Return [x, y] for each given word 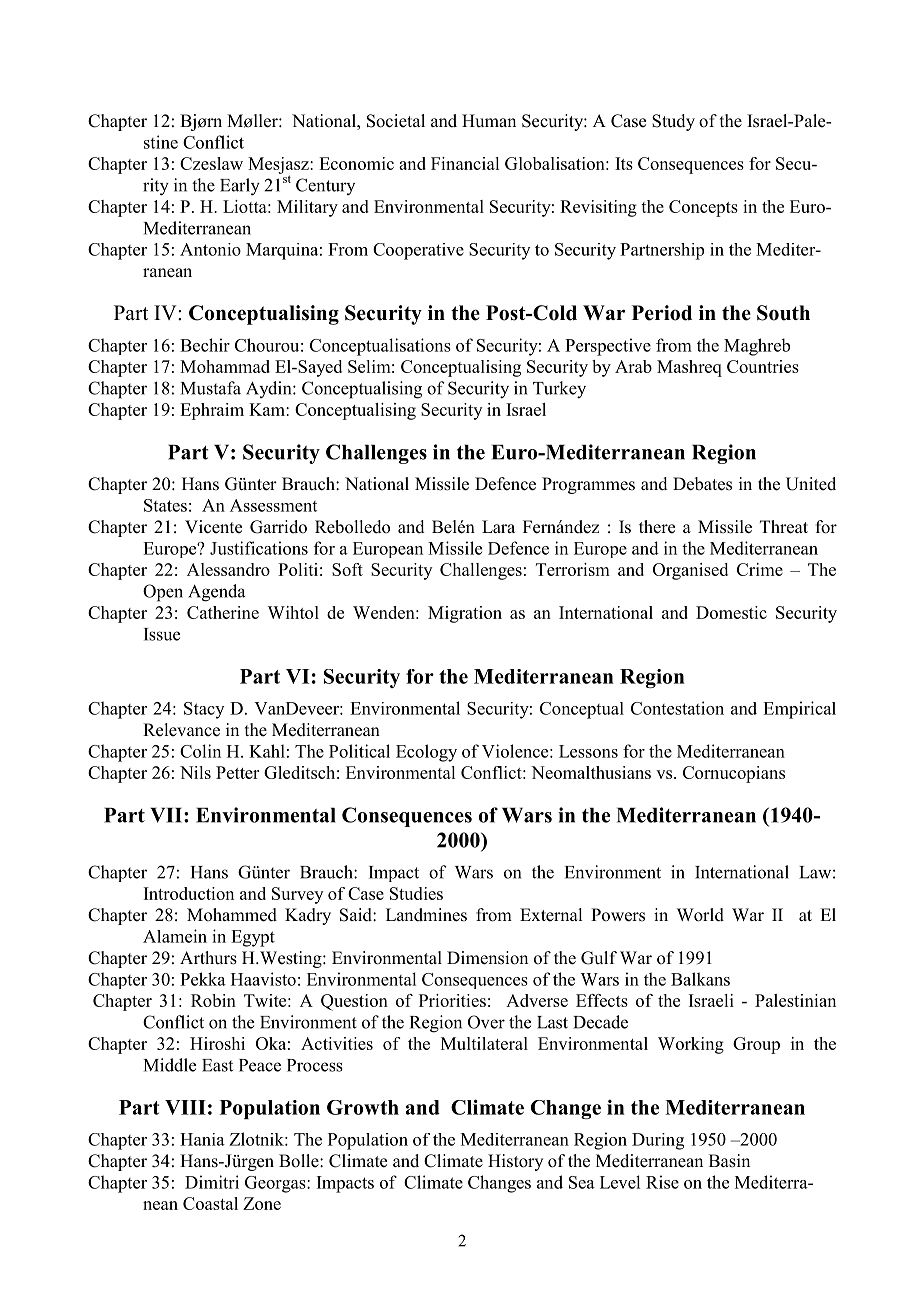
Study [673, 122]
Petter [237, 772]
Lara [498, 526]
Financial [465, 163]
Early [240, 187]
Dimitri [212, 1182]
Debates [702, 484]
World [700, 915]
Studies [416, 893]
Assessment [273, 505]
